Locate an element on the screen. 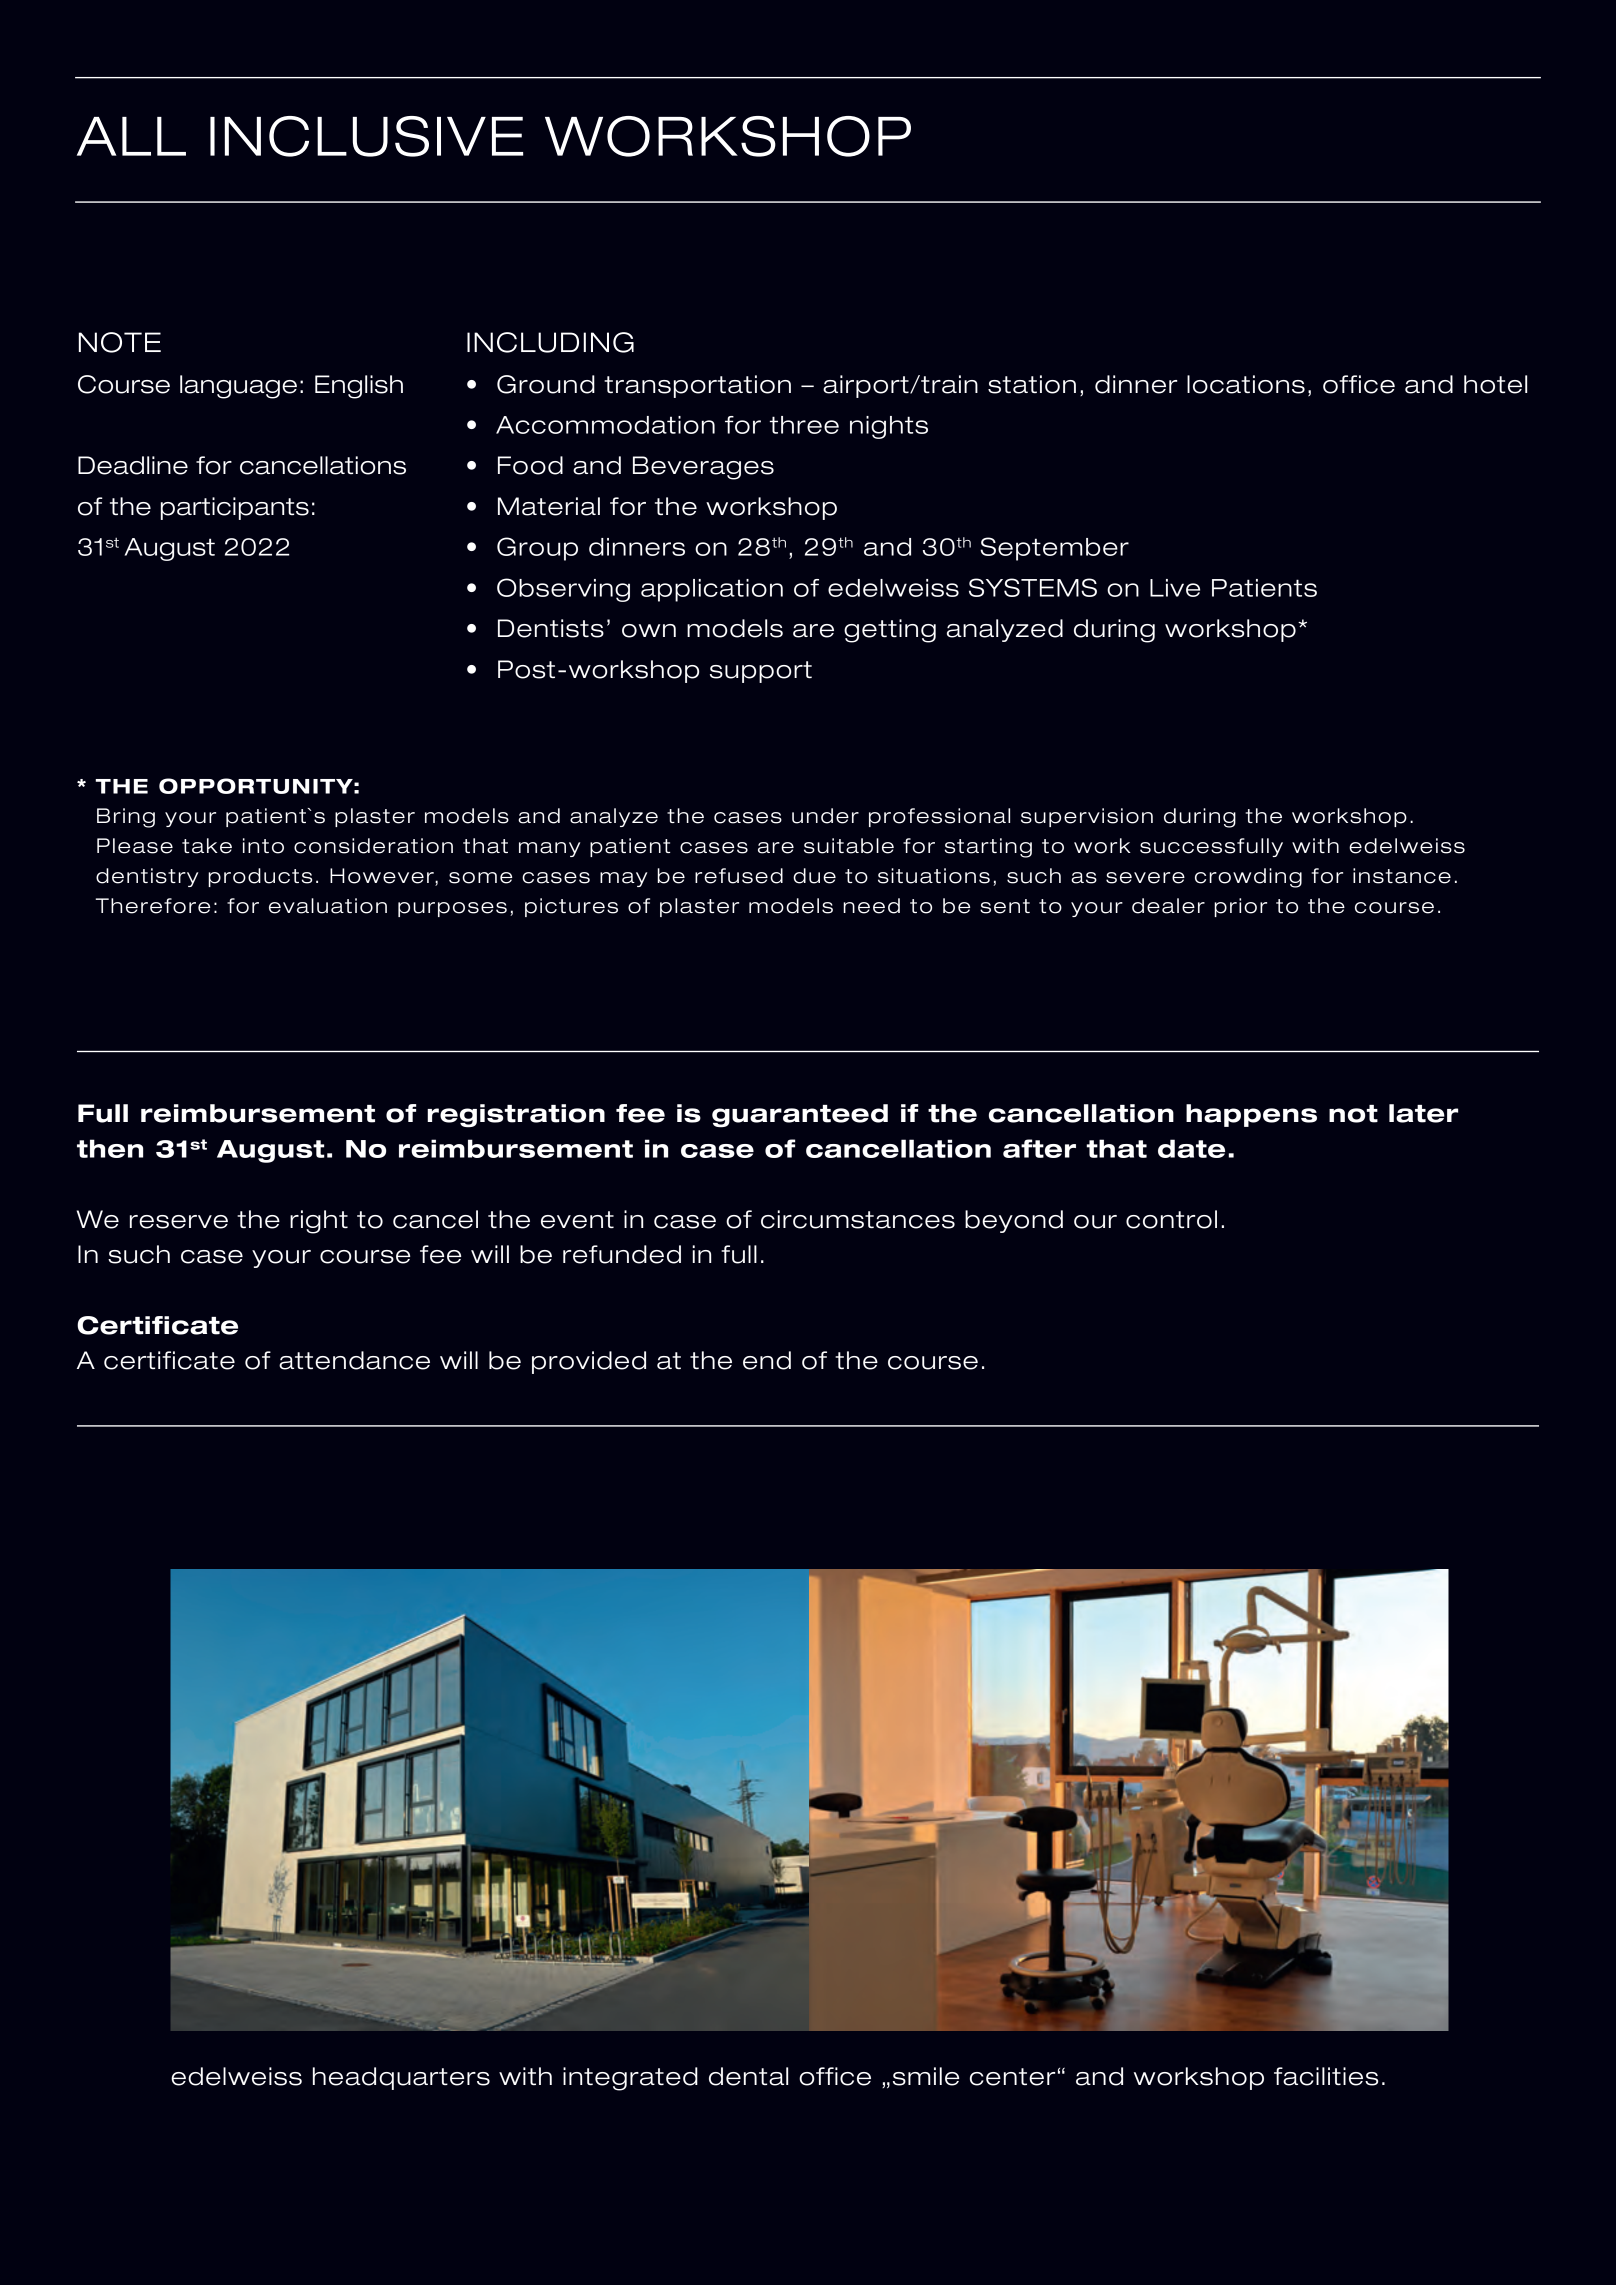 This screenshot has height=2285, width=1616. evaluation is located at coordinates (328, 906).
